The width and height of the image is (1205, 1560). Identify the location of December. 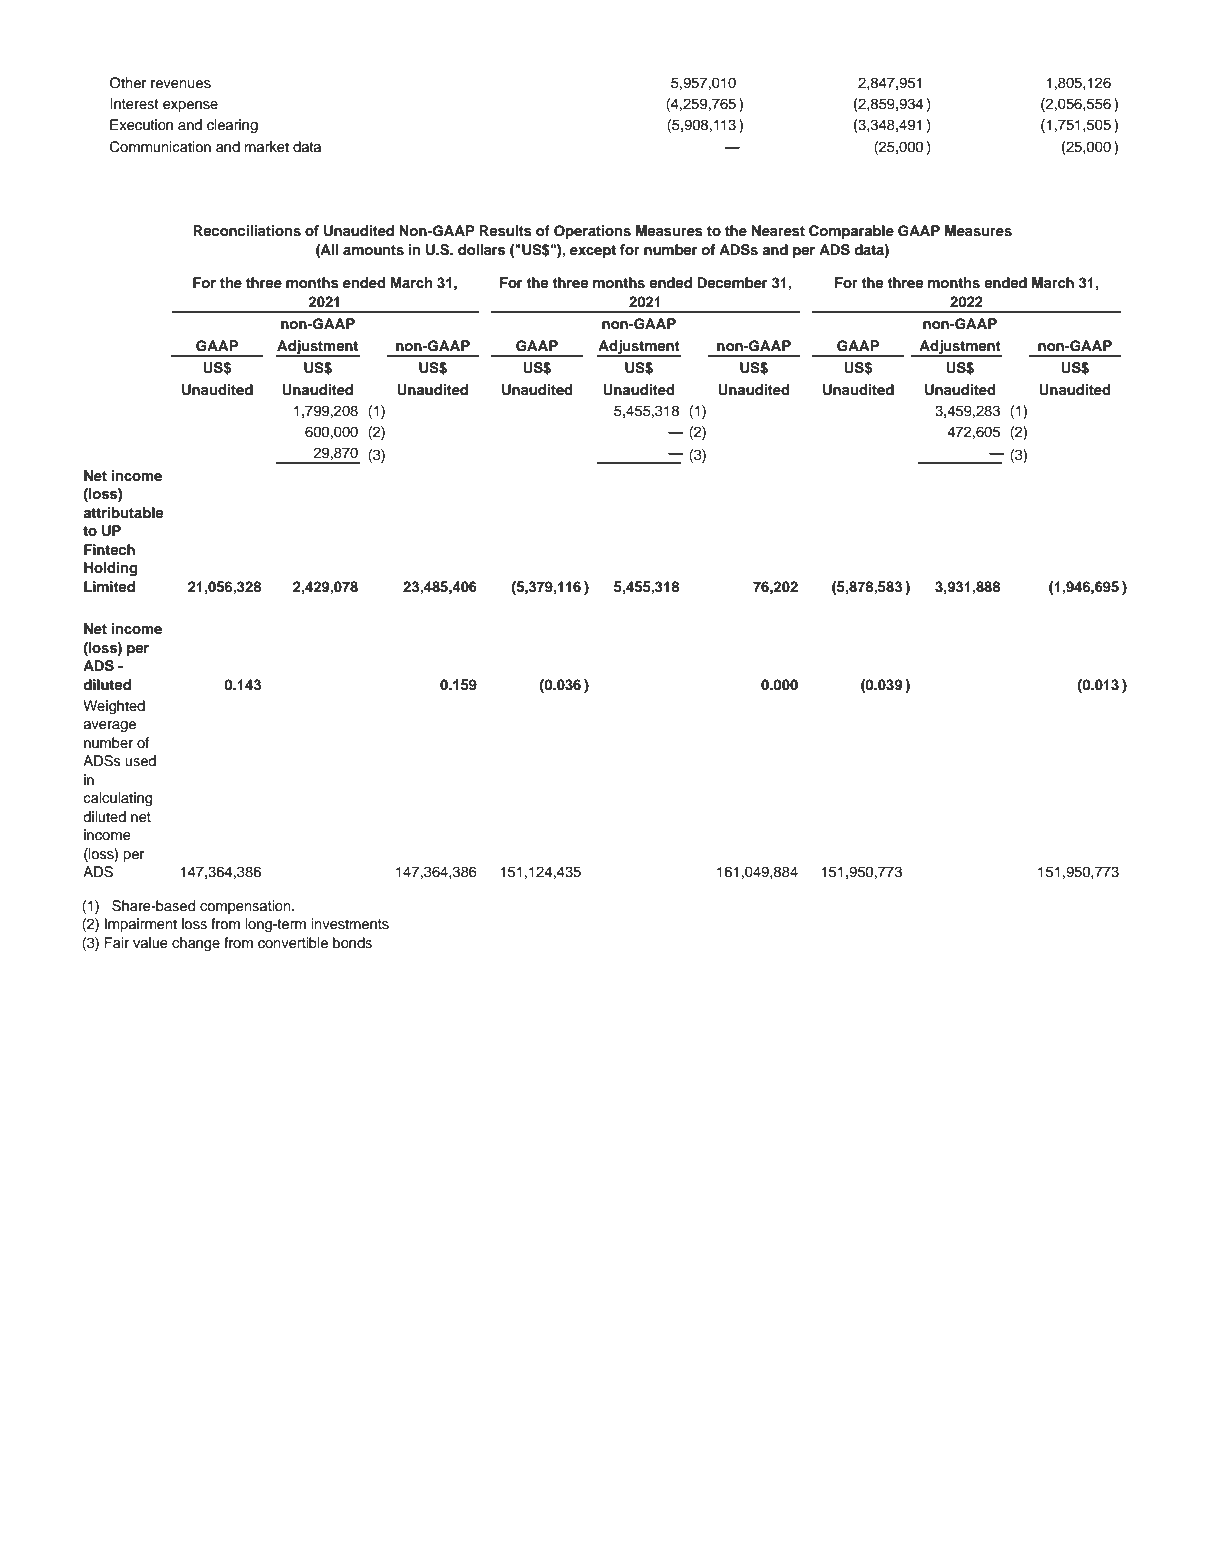
(732, 282).
